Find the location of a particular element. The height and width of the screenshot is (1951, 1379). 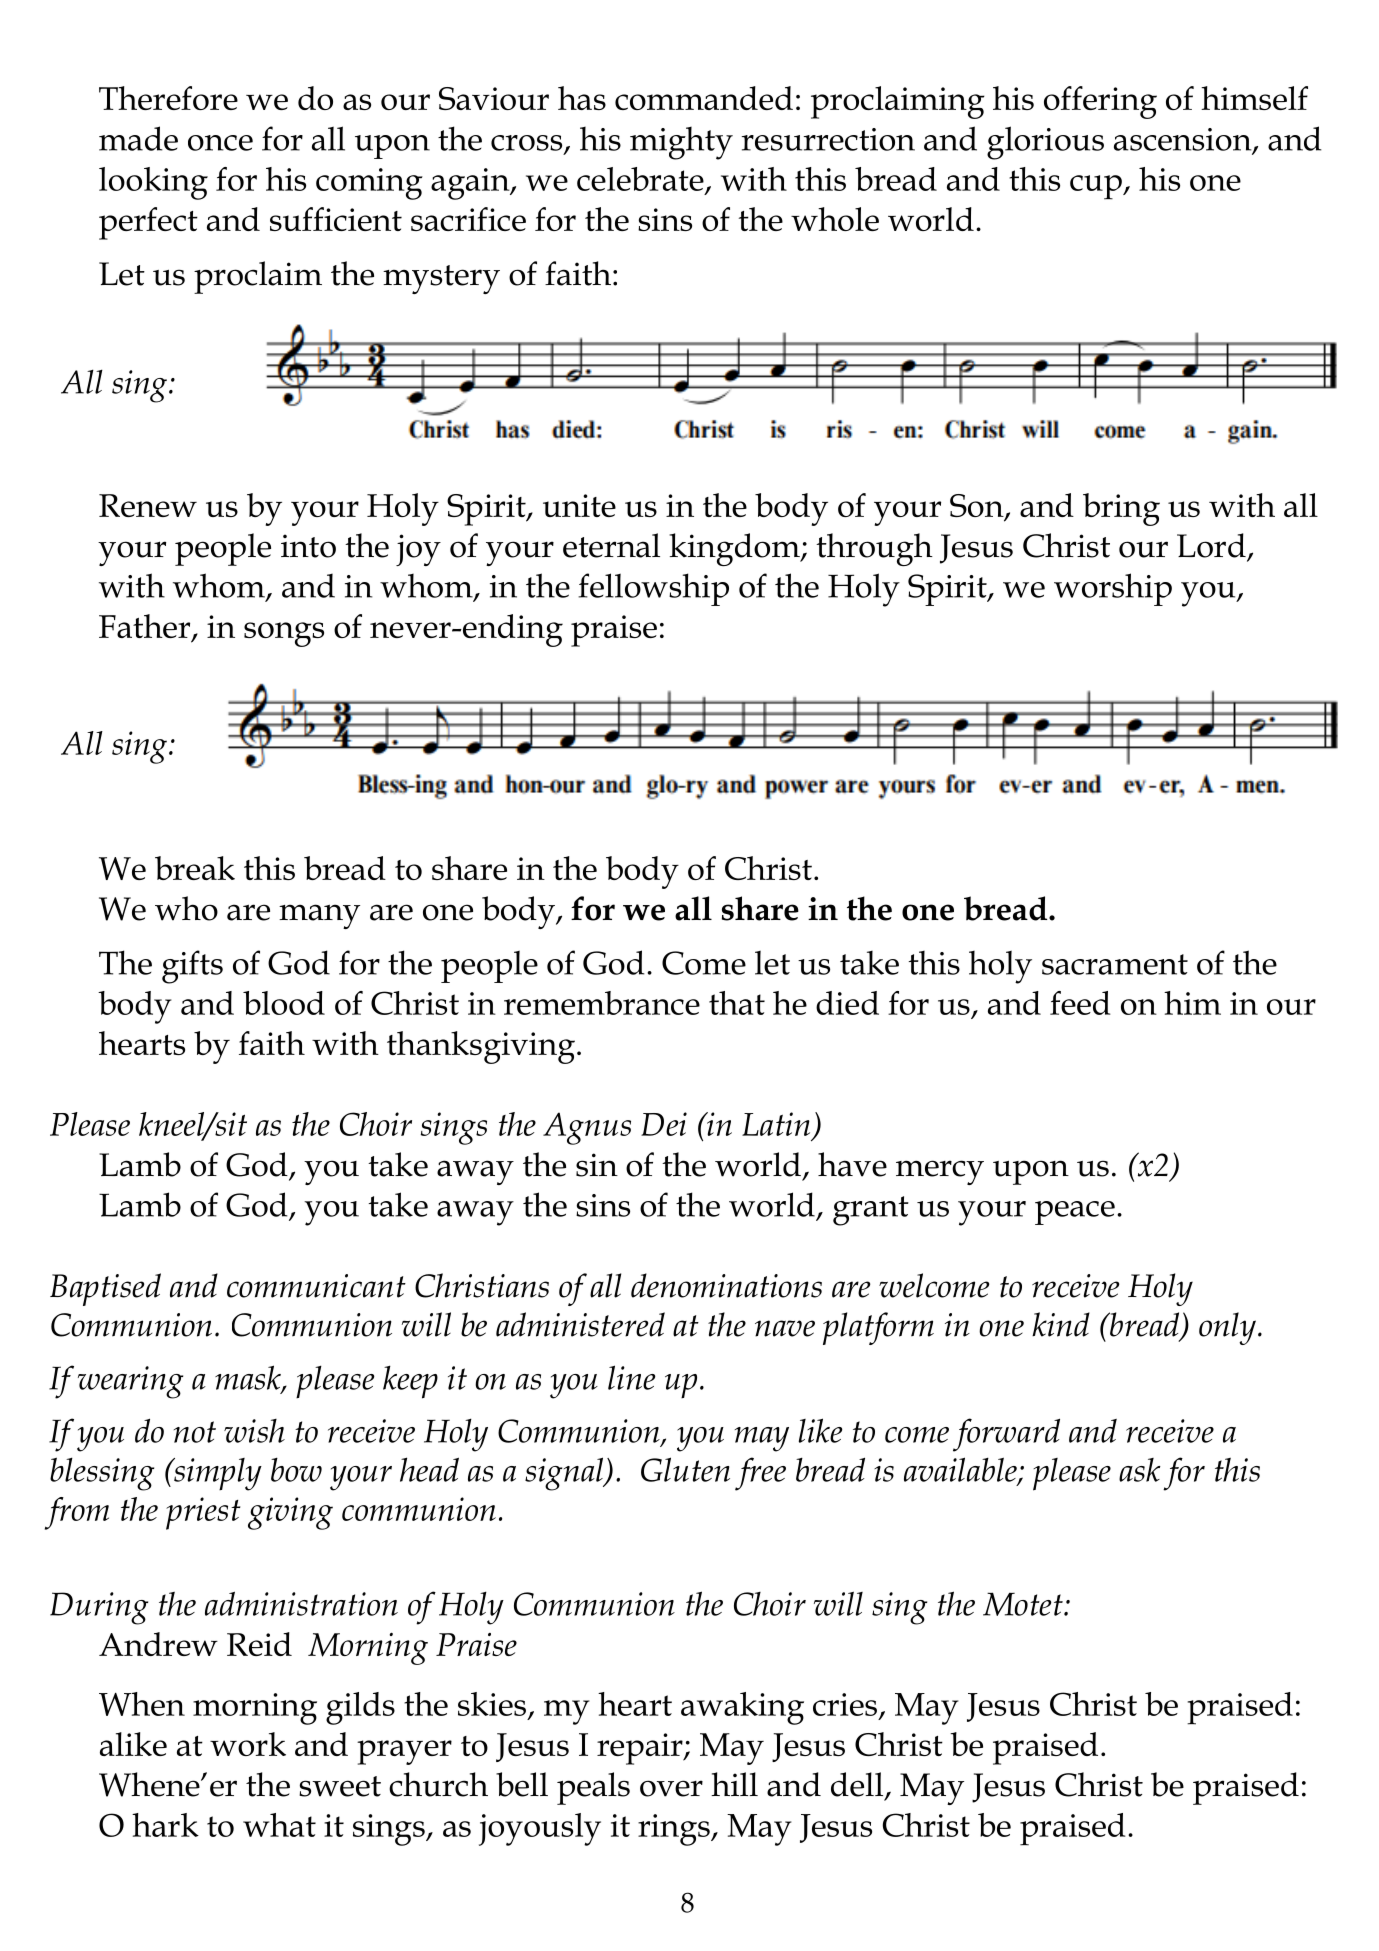

Baptised is located at coordinates (105, 1289).
